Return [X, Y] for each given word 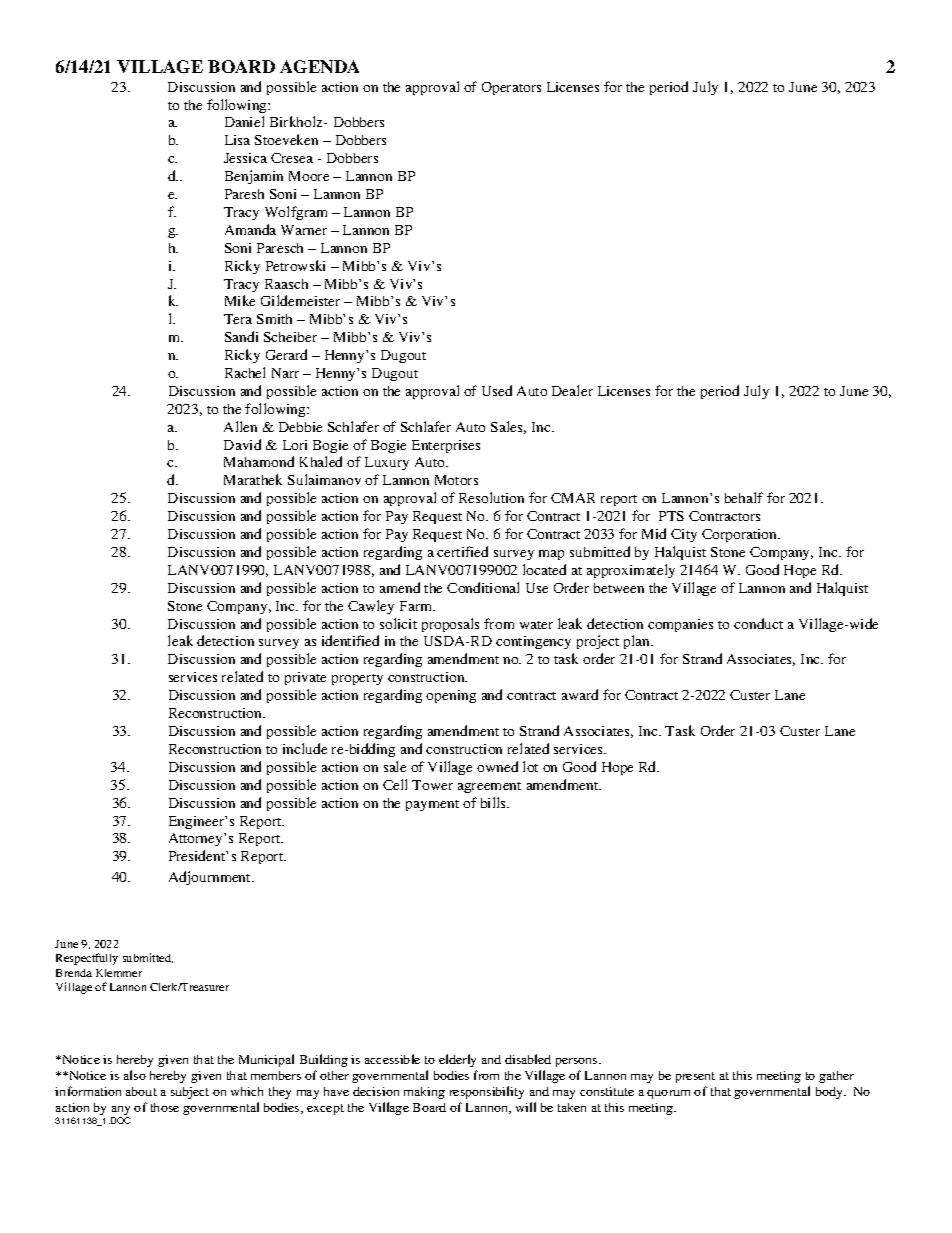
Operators [511, 88]
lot [530, 766]
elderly [457, 1060]
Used [497, 390]
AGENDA [319, 66]
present [695, 1077]
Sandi [241, 336]
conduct [758, 623]
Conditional [483, 587]
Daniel [244, 121]
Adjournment [211, 878]
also [135, 1075]
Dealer [572, 390]
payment [432, 805]
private [305, 678]
